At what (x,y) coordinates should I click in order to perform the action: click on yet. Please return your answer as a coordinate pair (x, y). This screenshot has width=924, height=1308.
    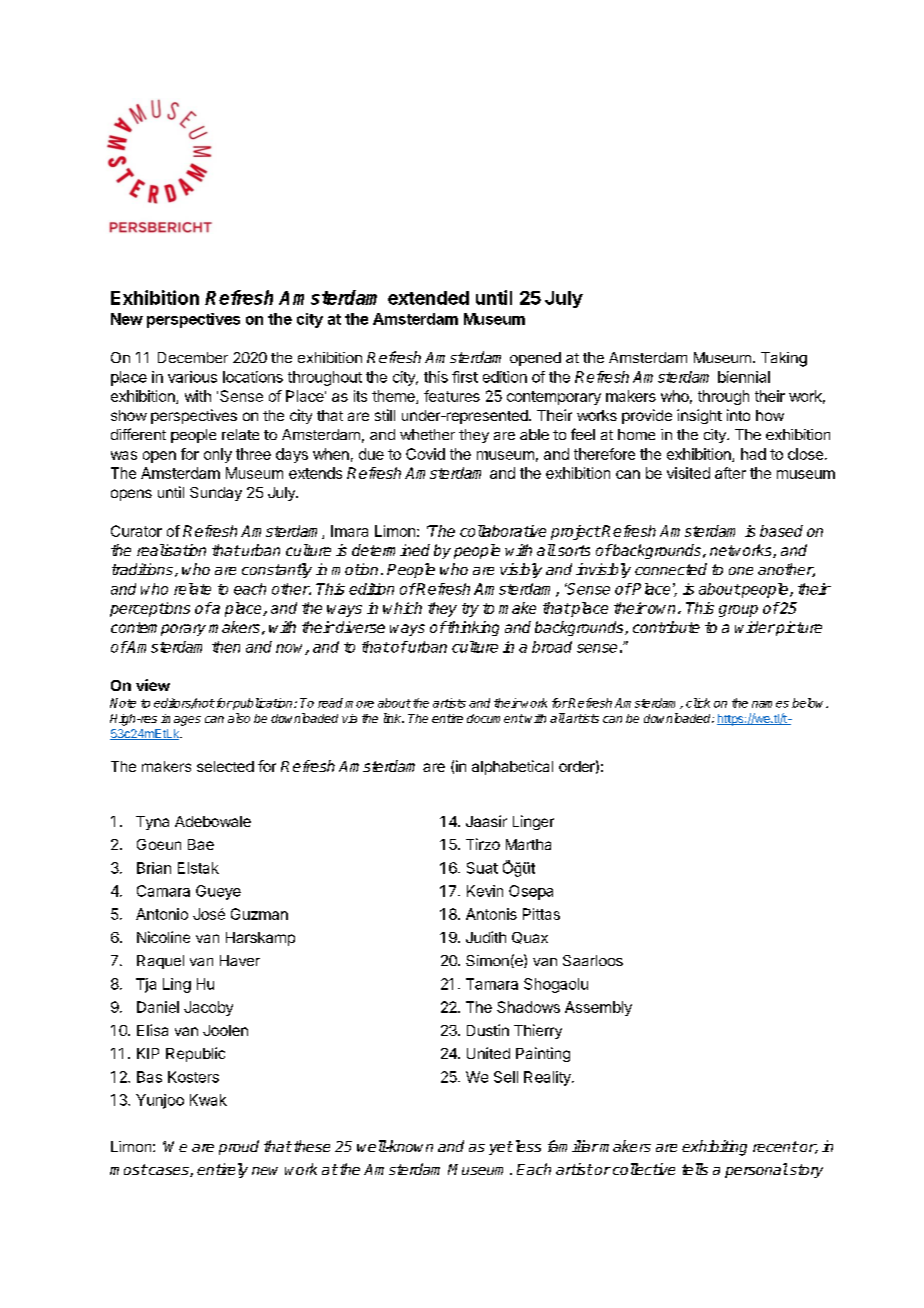
    Looking at the image, I should click on (501, 1148).
